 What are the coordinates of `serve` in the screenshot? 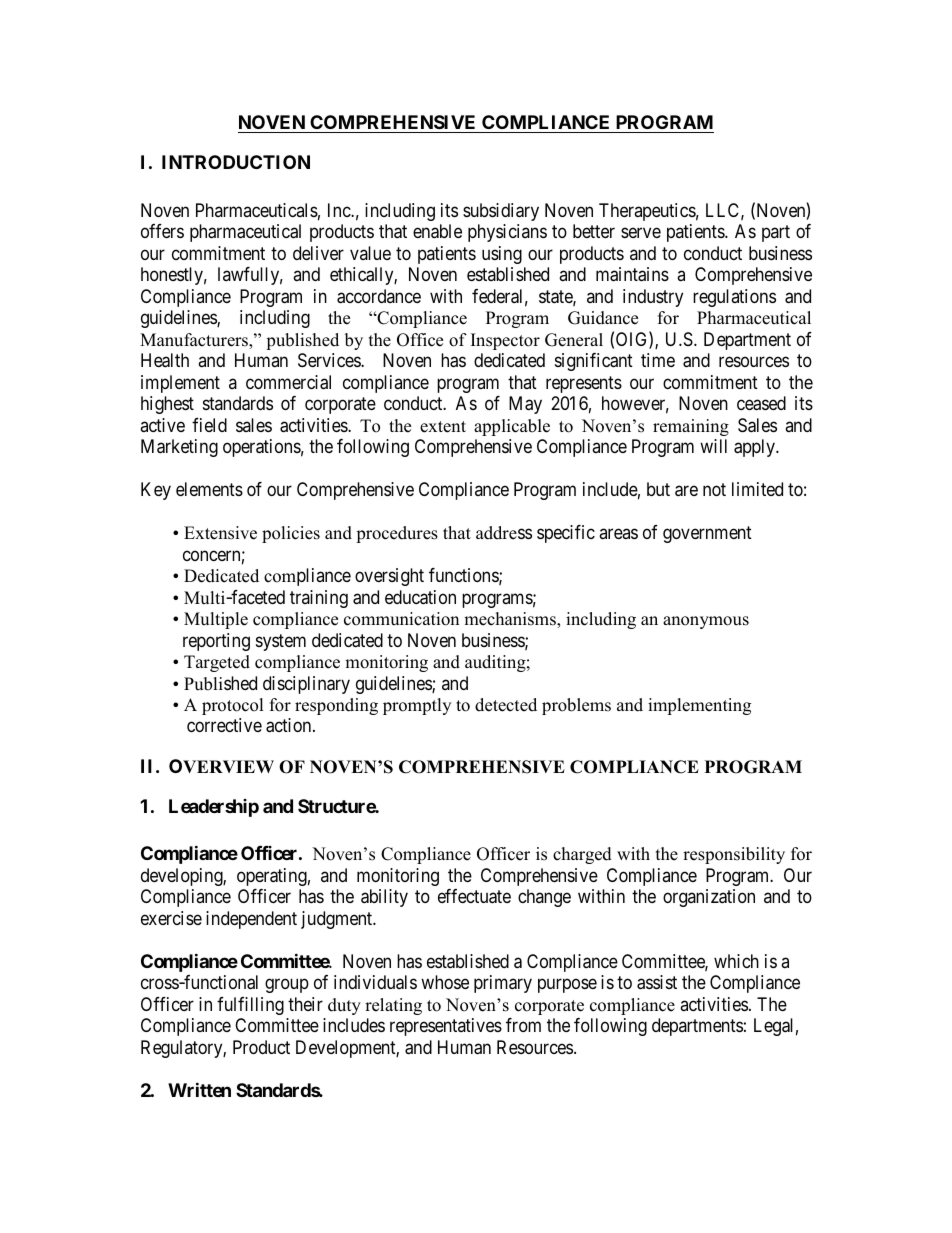 It's located at (641, 233).
